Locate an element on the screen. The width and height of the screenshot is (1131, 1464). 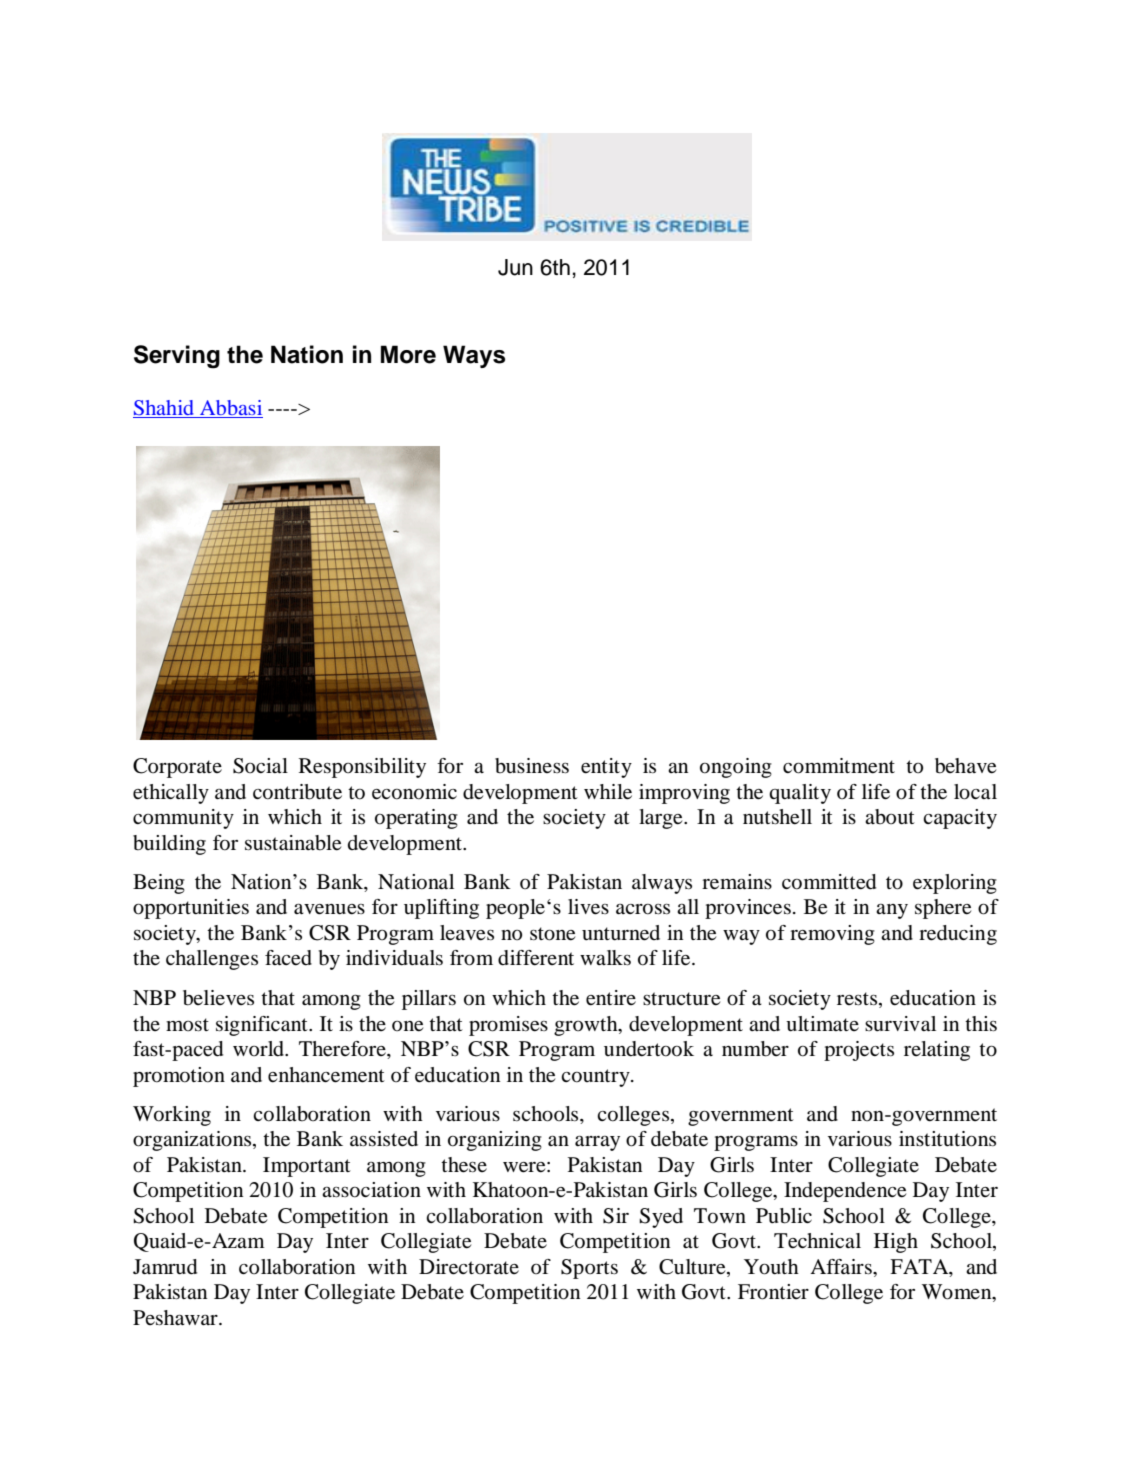
country is located at coordinates (596, 1078).
